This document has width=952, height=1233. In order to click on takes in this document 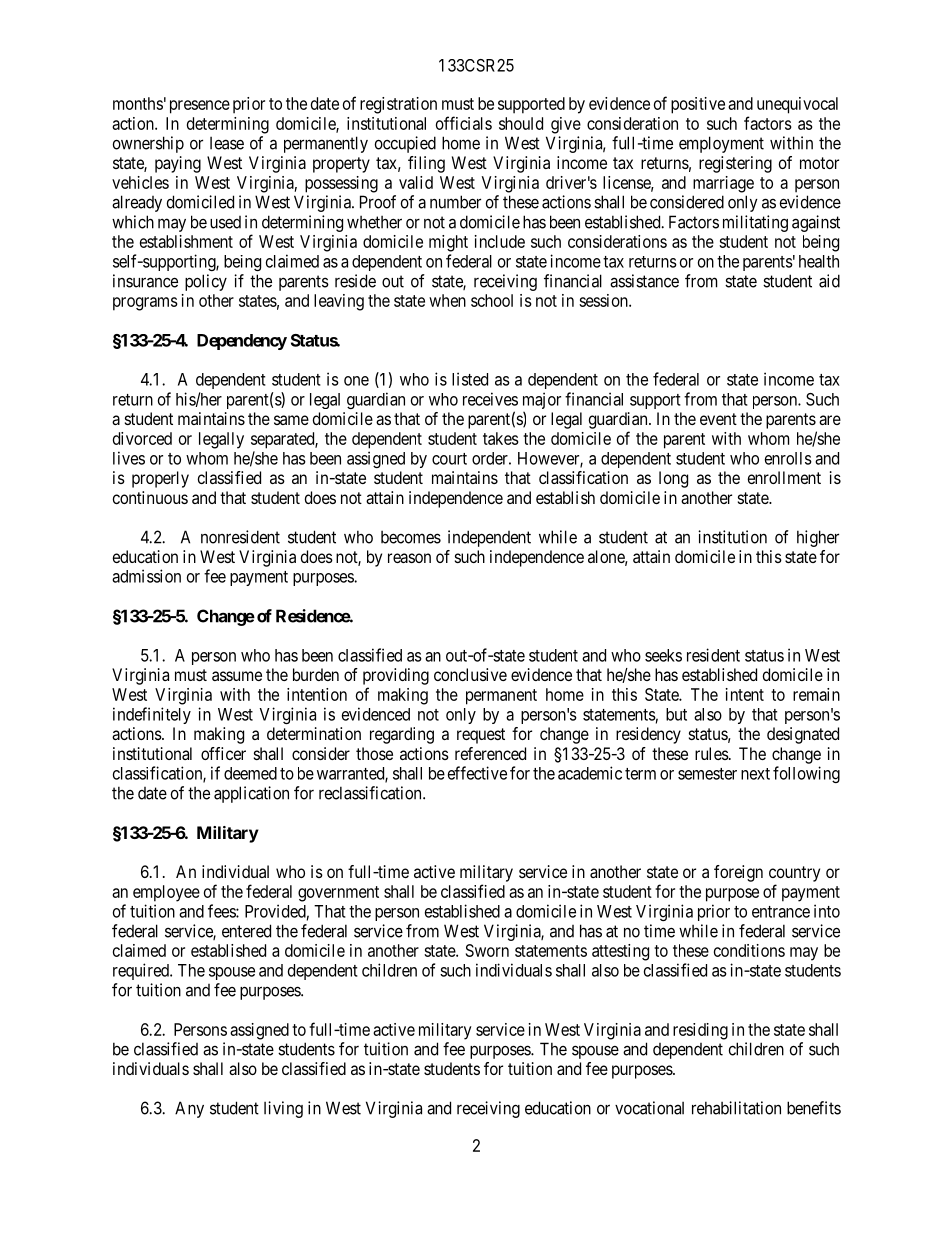, I will do `click(501, 438)`.
